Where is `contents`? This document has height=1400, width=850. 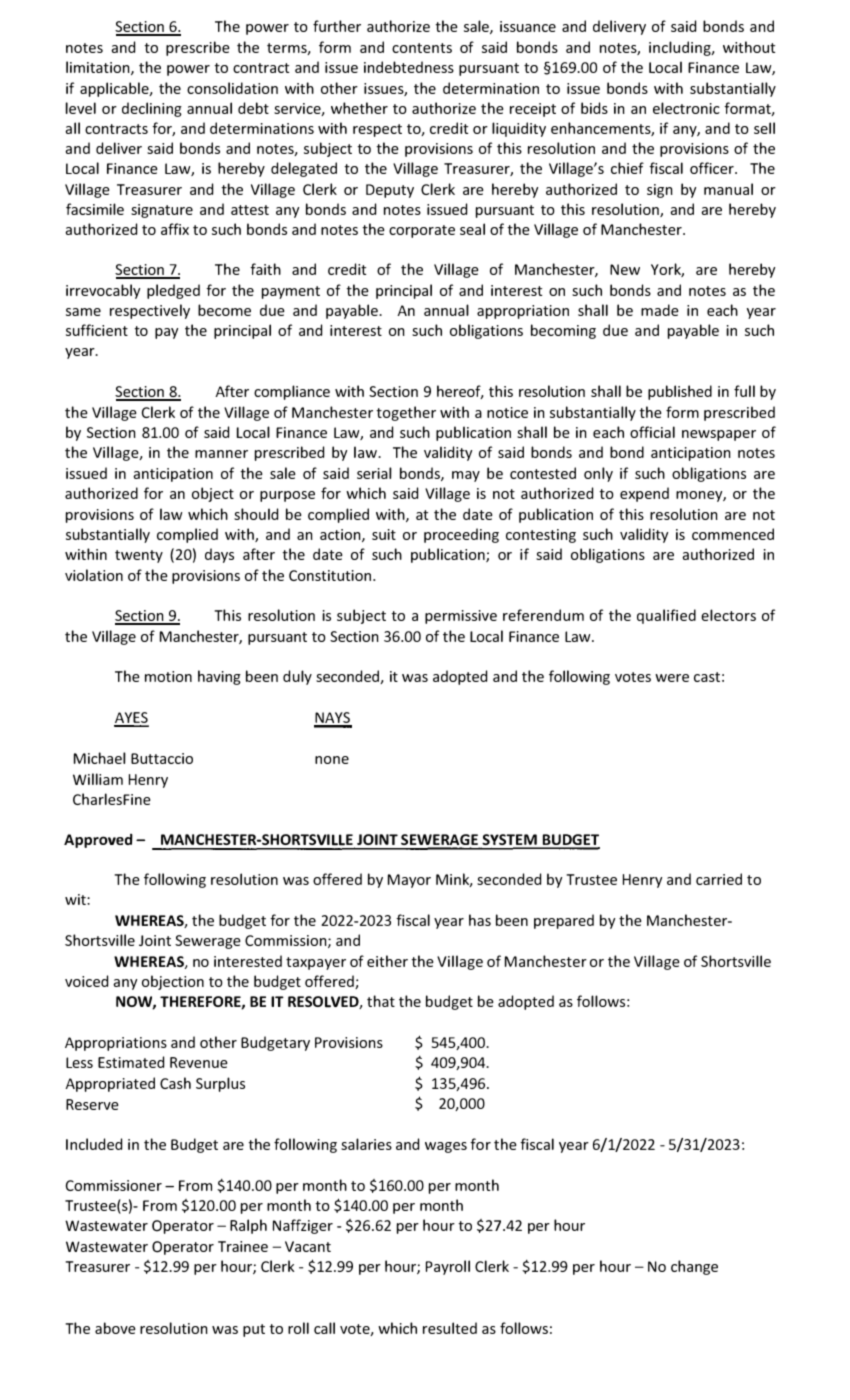 contents is located at coordinates (422, 48).
